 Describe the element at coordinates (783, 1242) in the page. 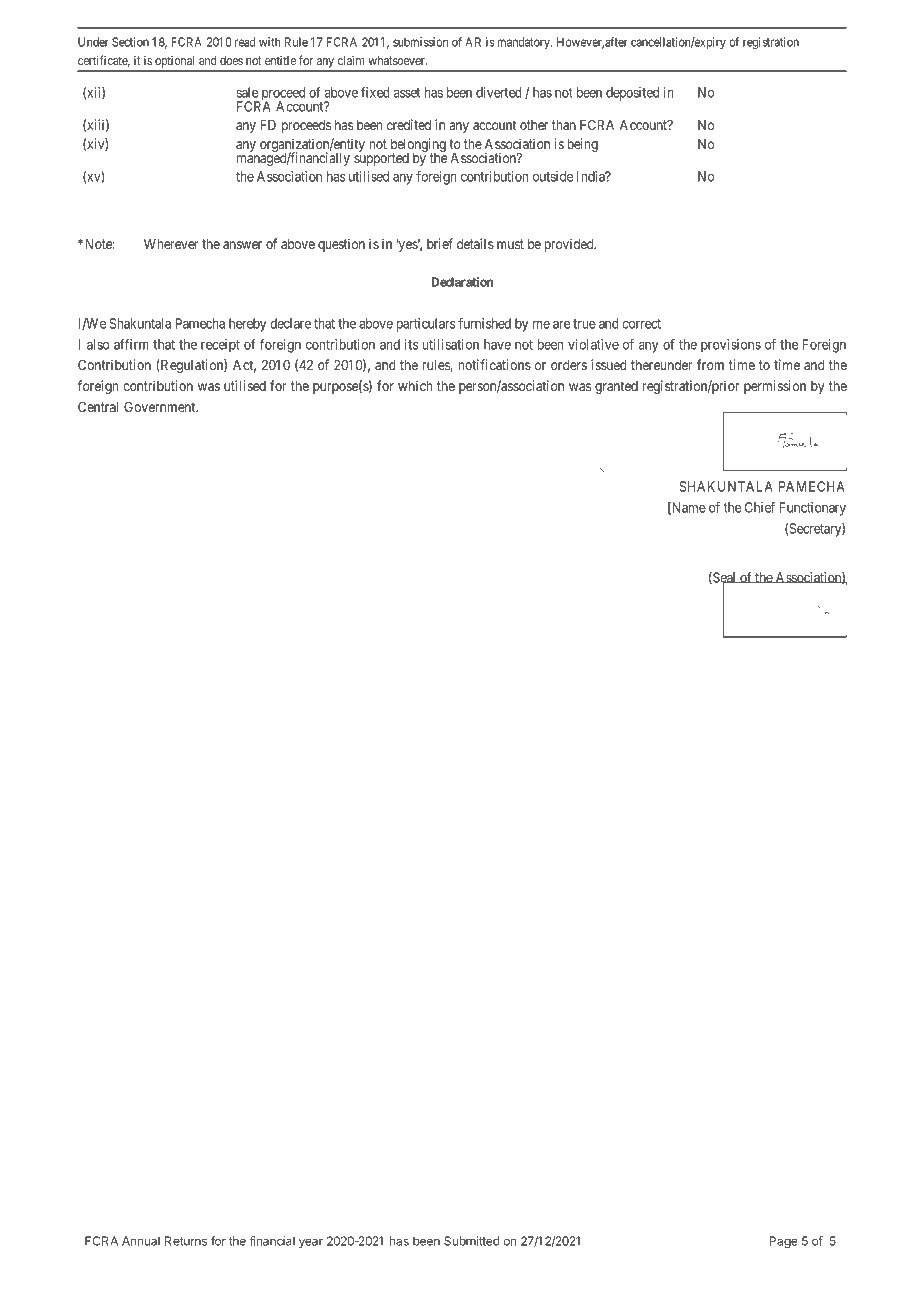

I see `Page` at that location.
